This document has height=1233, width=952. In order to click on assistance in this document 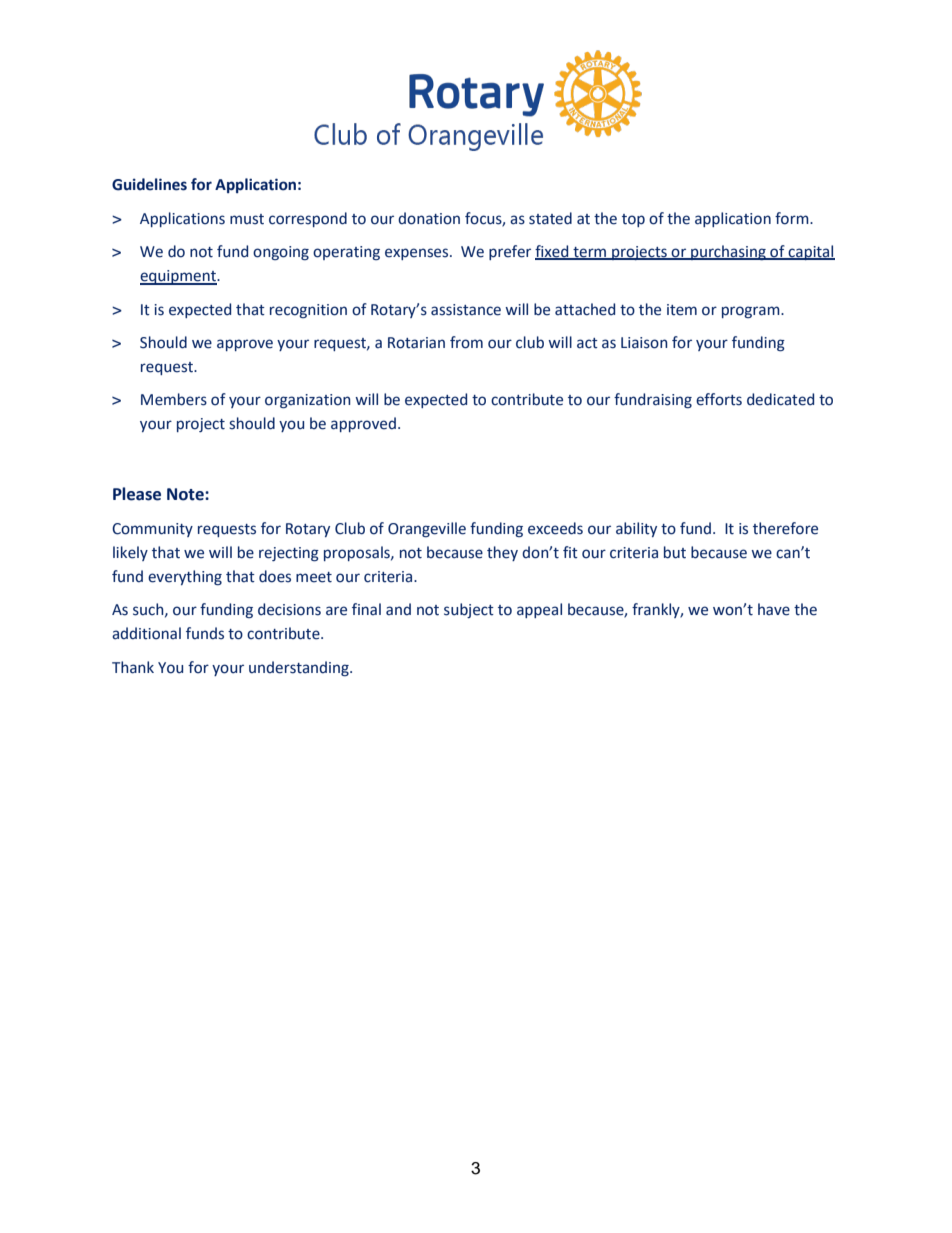, I will do `click(466, 310)`.
